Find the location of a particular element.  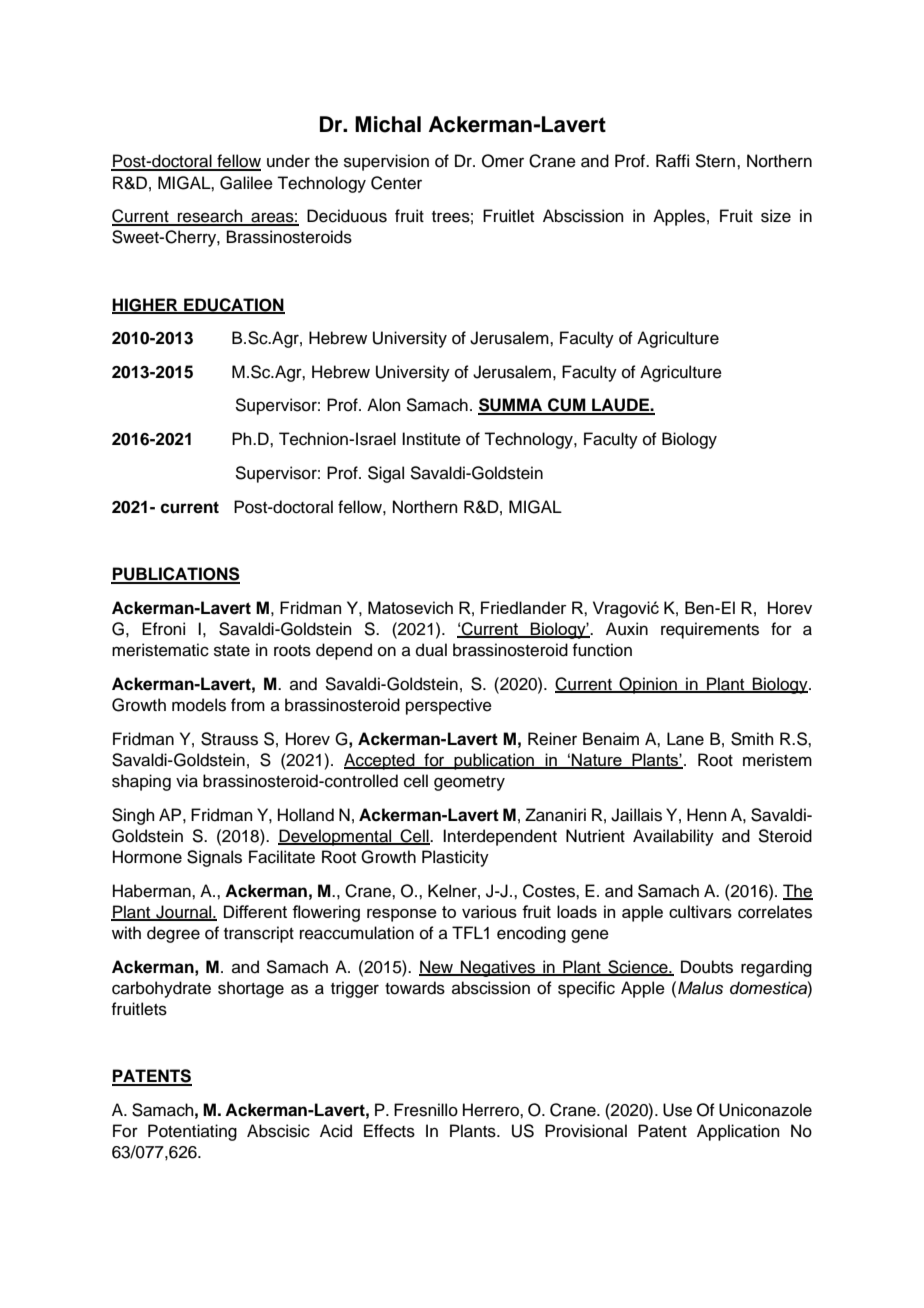

Effects is located at coordinates (389, 1131).
